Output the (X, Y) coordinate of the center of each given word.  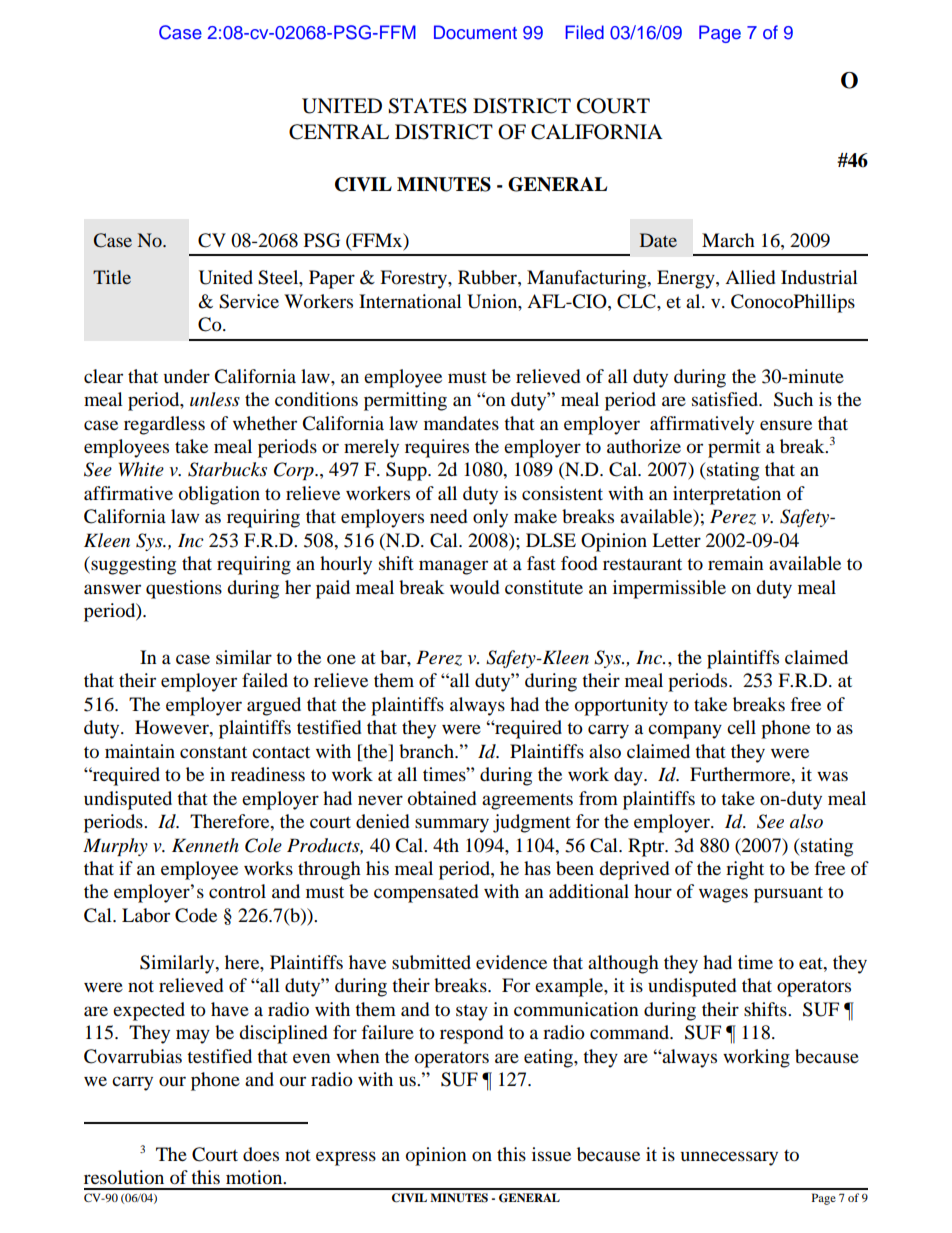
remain (736, 563)
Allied (750, 277)
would (474, 587)
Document (475, 32)
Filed (585, 32)
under (187, 376)
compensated (426, 893)
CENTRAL (339, 132)
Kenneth (205, 845)
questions (184, 589)
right (745, 870)
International (410, 301)
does (261, 1154)
